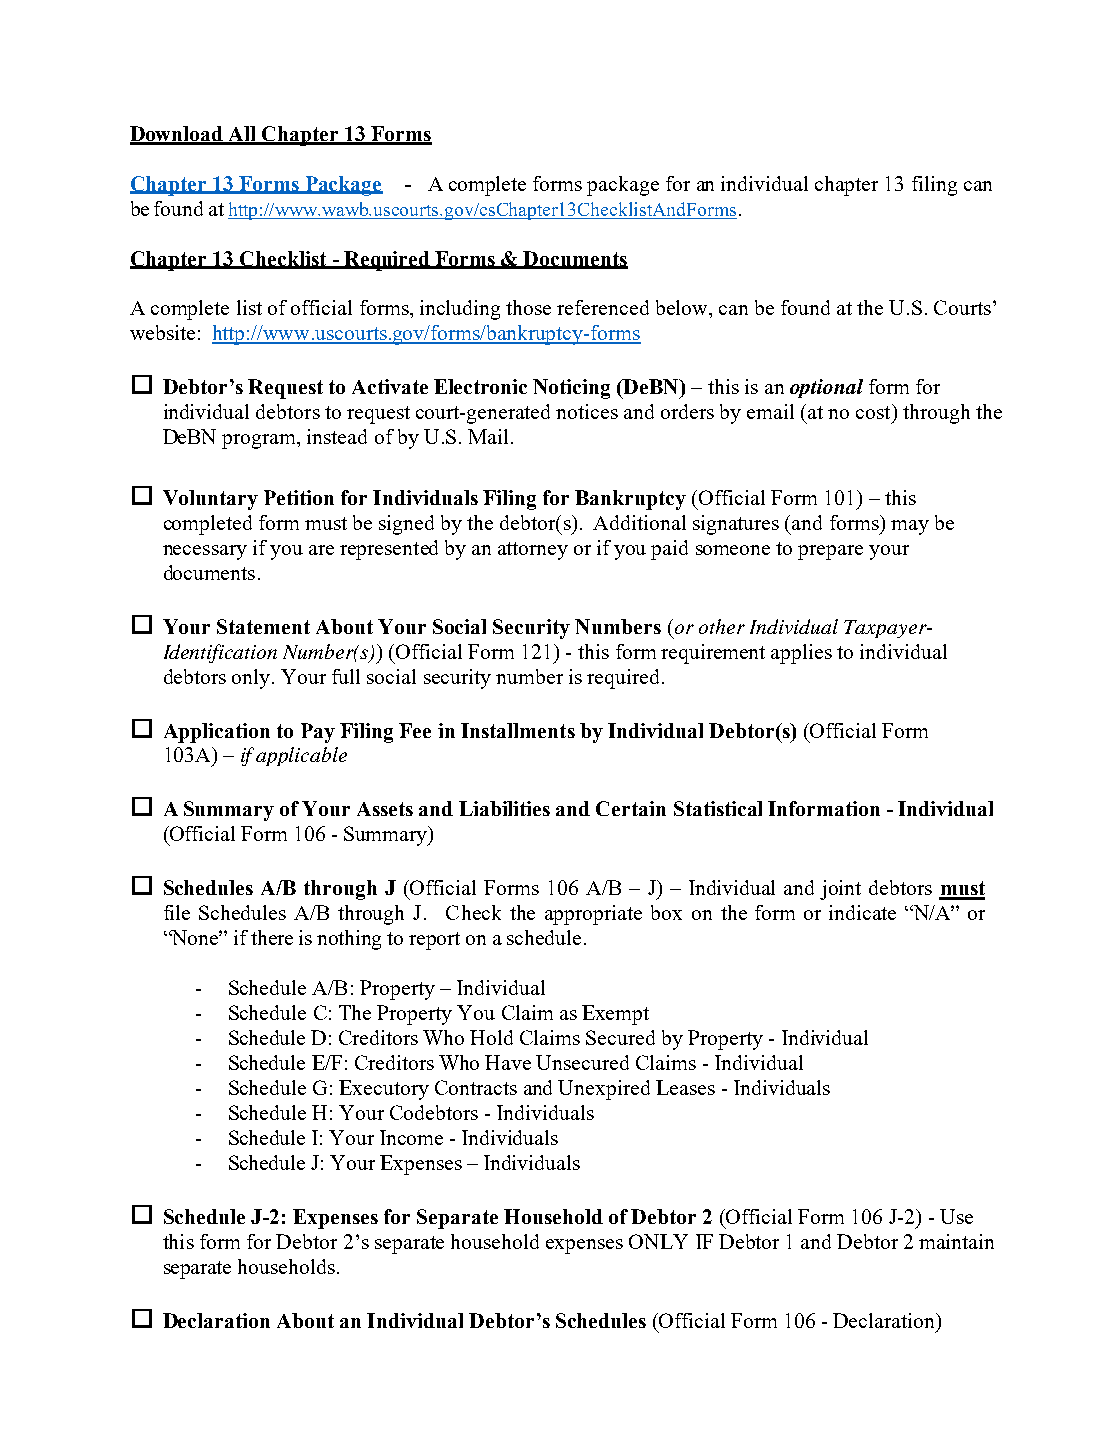  I want to click on Download, so click(178, 135).
